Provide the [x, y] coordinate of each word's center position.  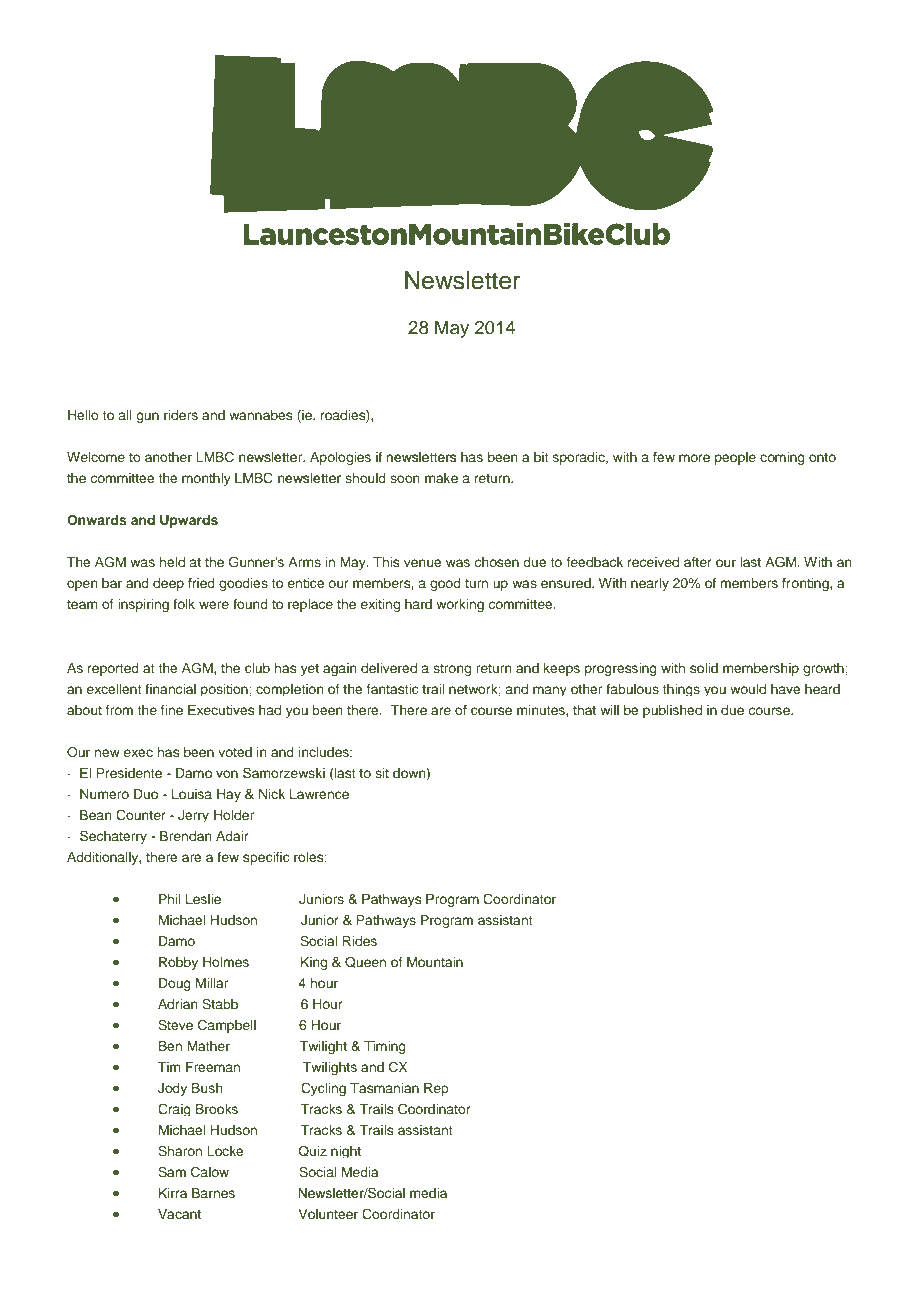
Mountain [435, 962]
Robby [178, 963]
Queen [365, 962]
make [441, 478]
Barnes [213, 1193]
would [748, 689]
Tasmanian [384, 1088]
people [735, 458]
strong [452, 670]
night [346, 1152]
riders [181, 415]
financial [170, 689]
